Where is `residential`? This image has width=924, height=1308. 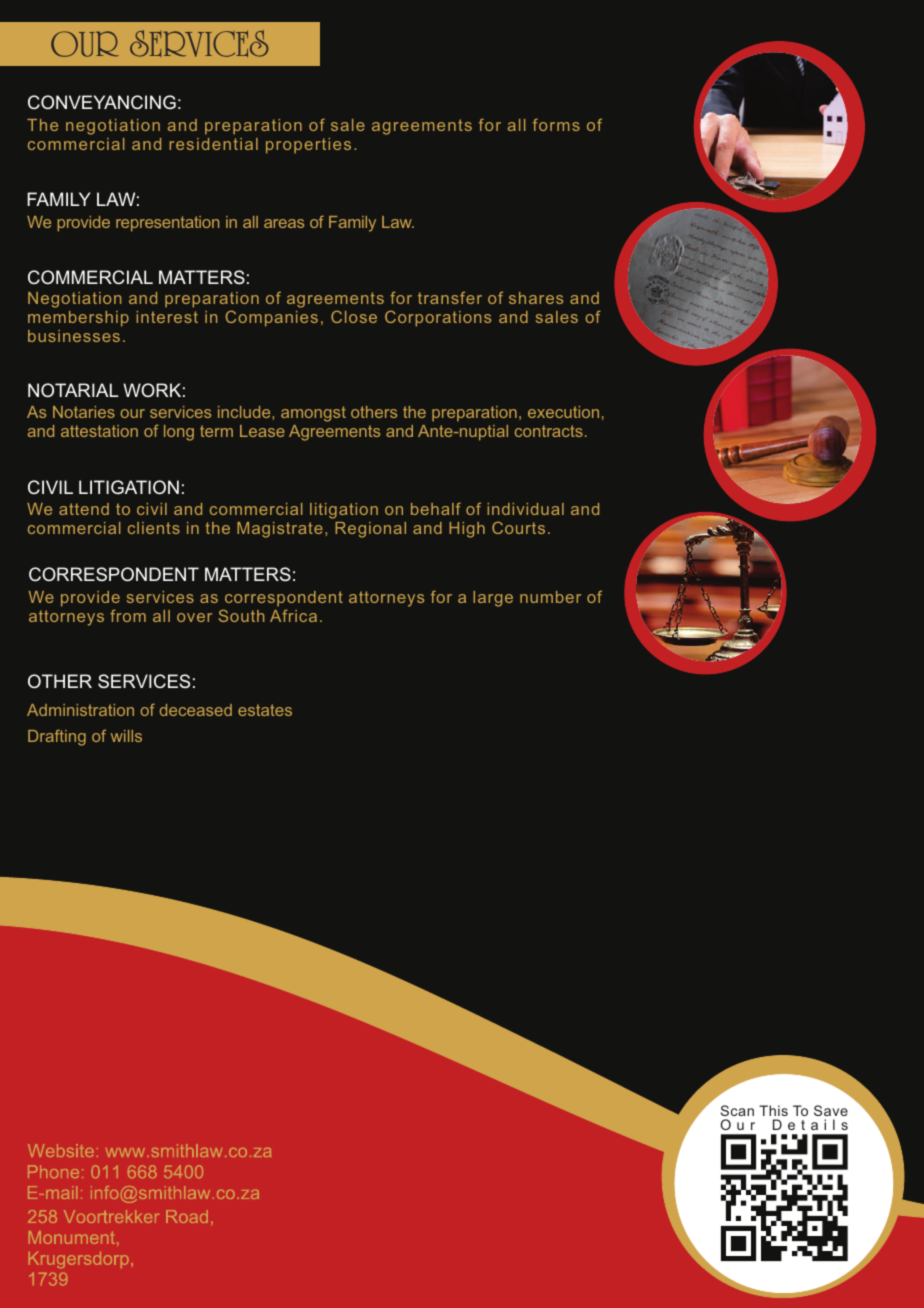 residential is located at coordinates (213, 144).
